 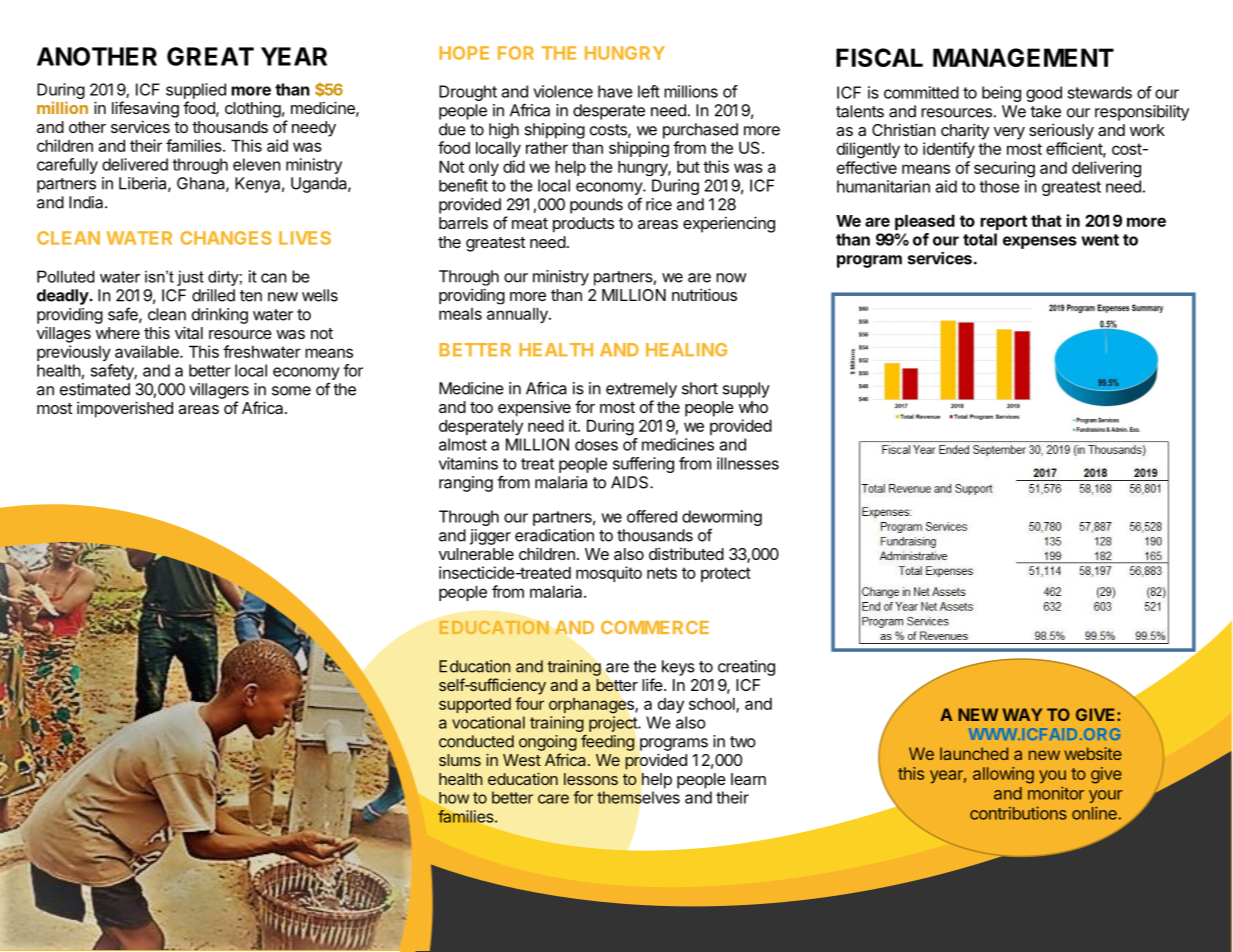 What do you see at coordinates (615, 91) in the page?
I see `have` at bounding box center [615, 91].
